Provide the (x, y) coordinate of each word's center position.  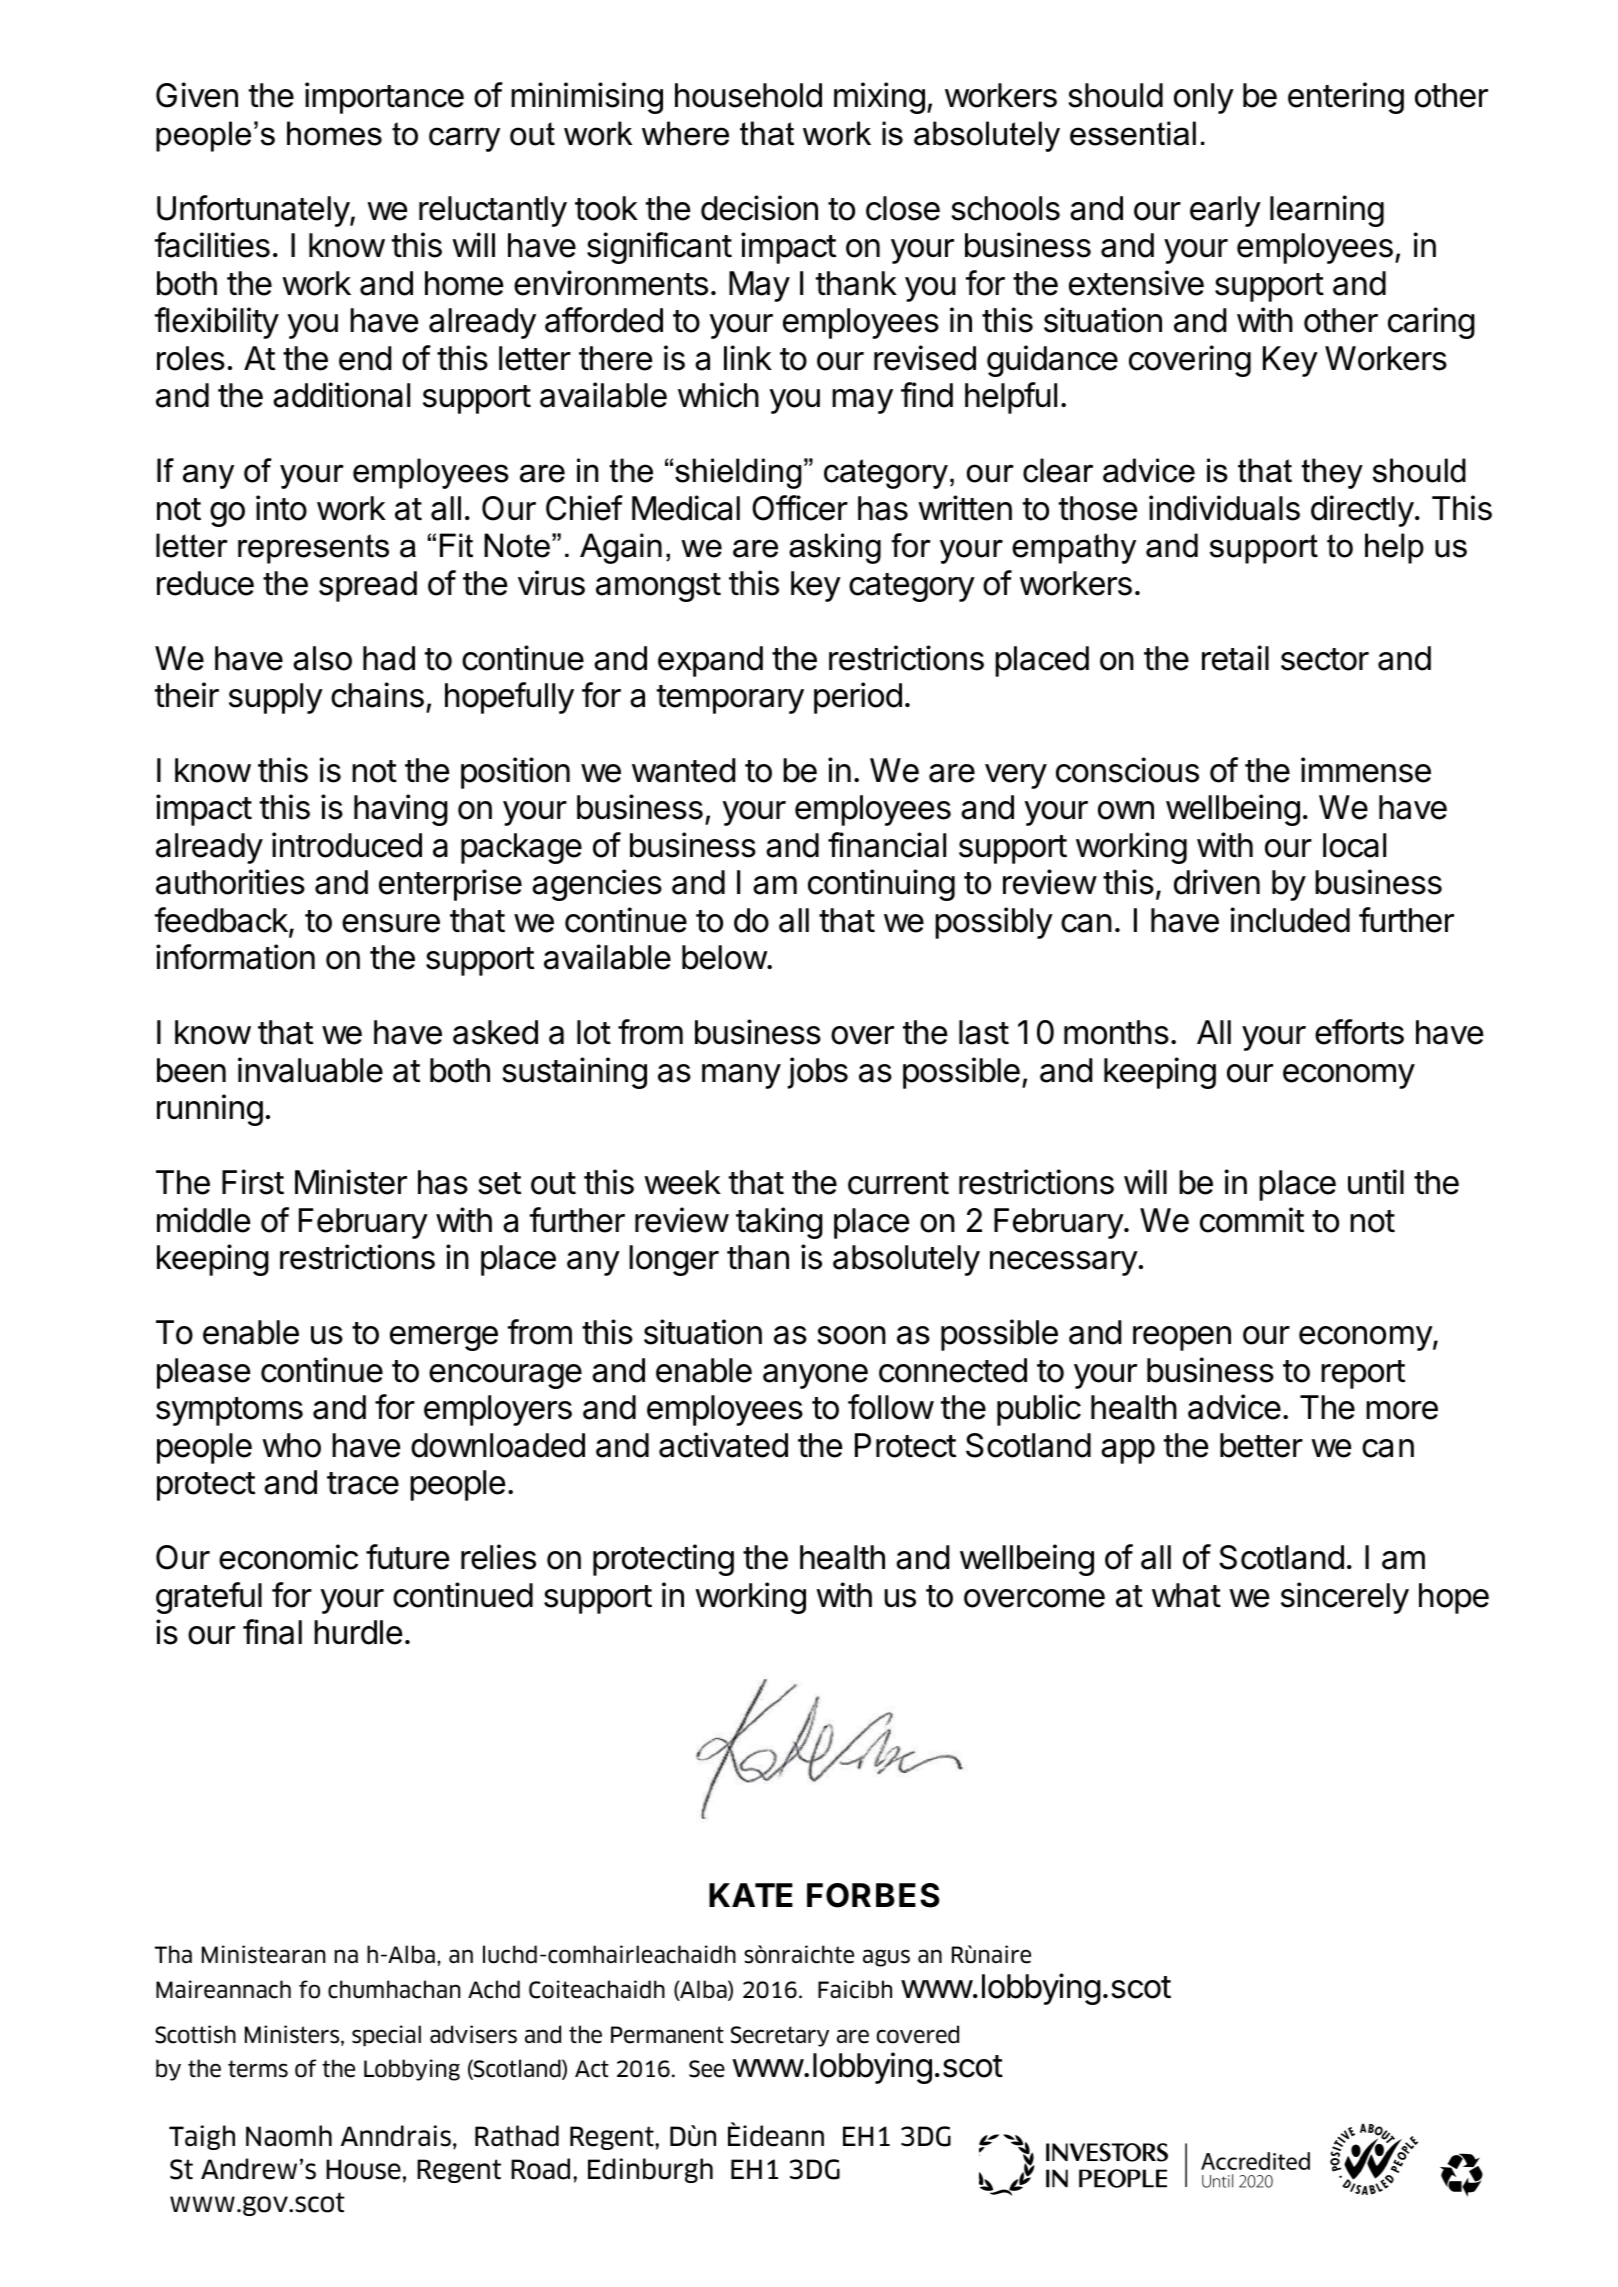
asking (835, 548)
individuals (1224, 508)
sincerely (1345, 1598)
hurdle (358, 1632)
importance (384, 98)
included (1290, 920)
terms (258, 2069)
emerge (444, 1338)
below (724, 957)
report (1363, 1374)
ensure (391, 923)
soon (851, 1335)
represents (313, 549)
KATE (751, 1895)
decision (759, 208)
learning (1327, 211)
